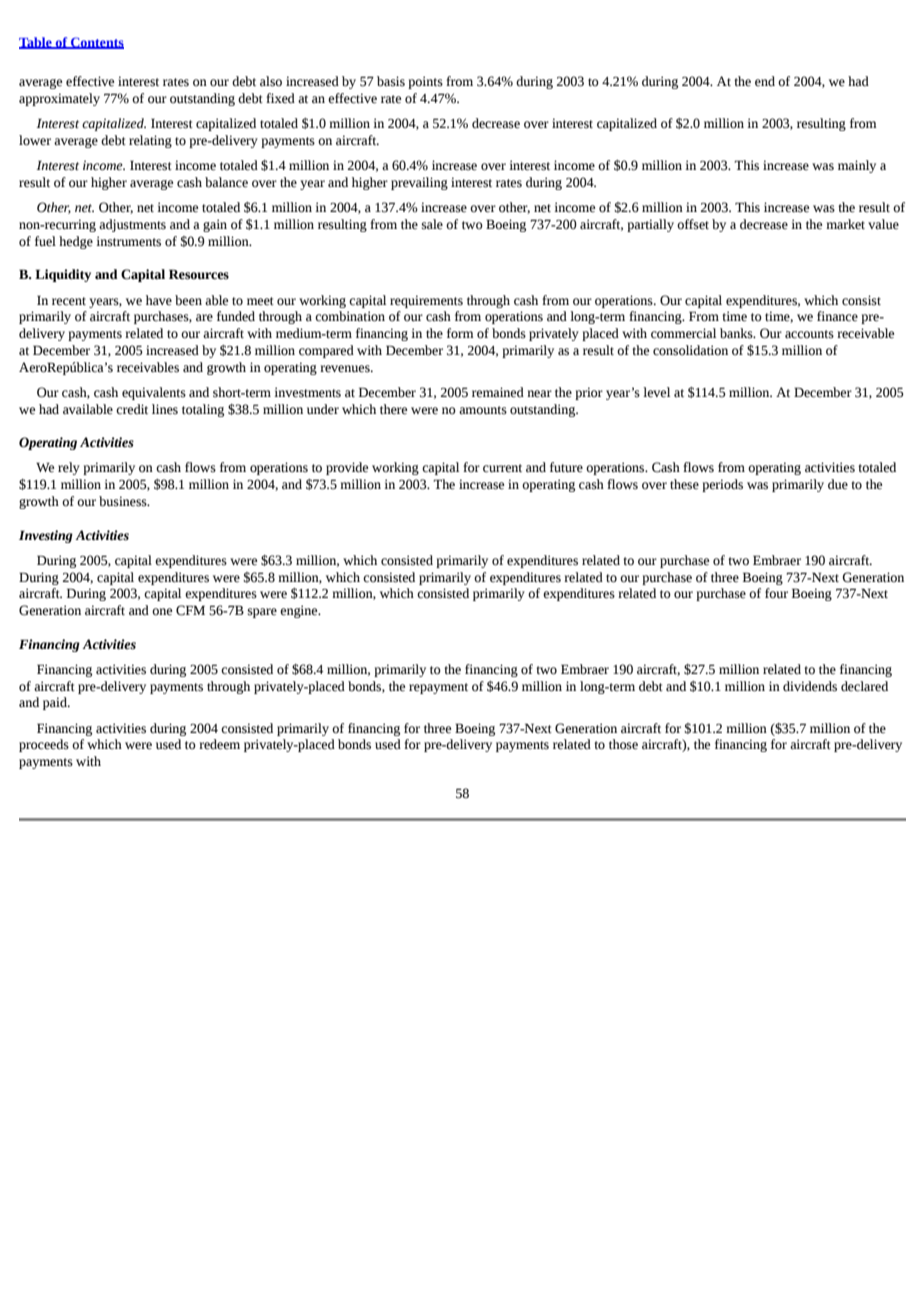 The image size is (924, 1308). Describe the element at coordinates (498, 392) in the image. I see `remained` at that location.
